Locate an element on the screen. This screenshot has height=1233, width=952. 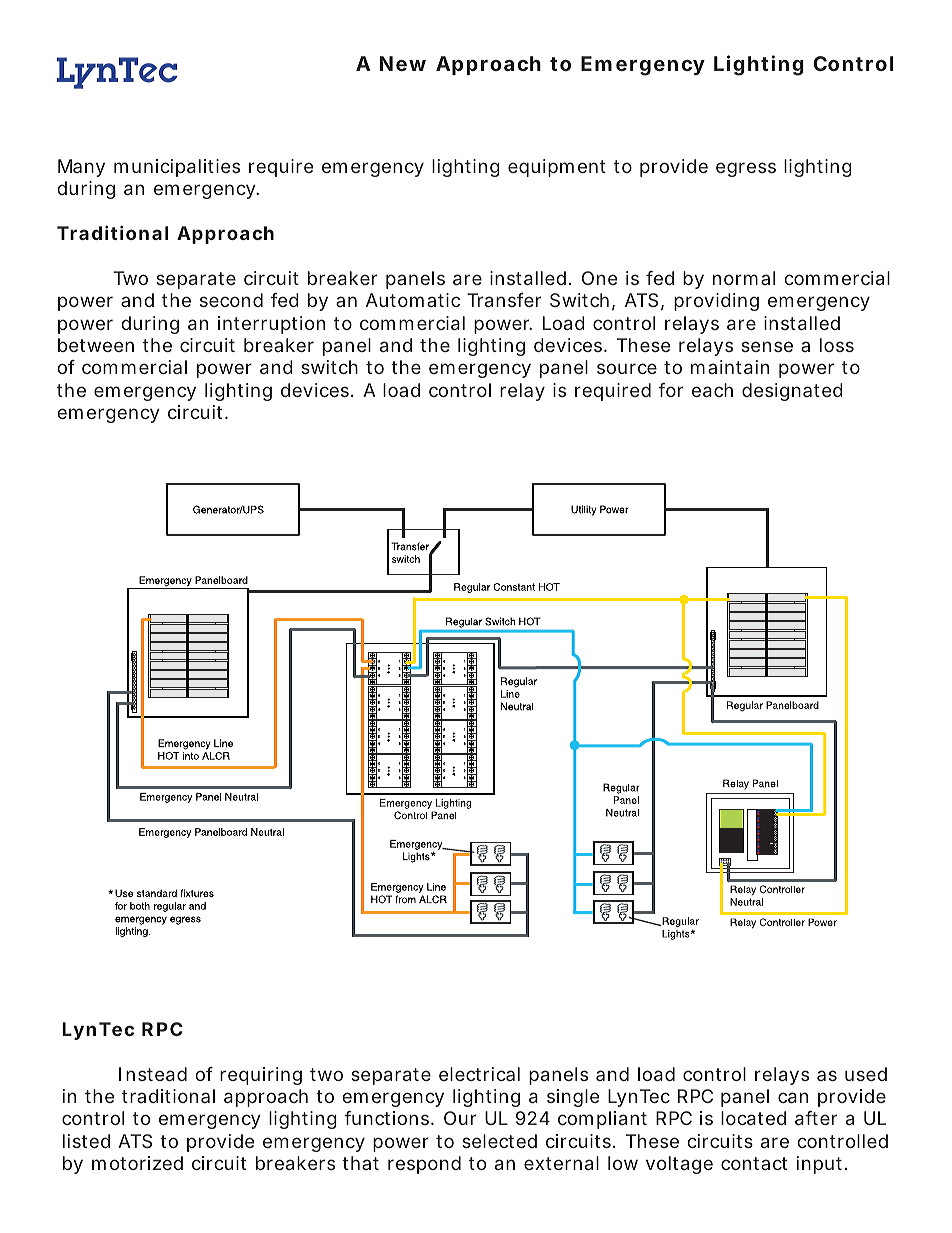
for is located at coordinates (670, 390).
